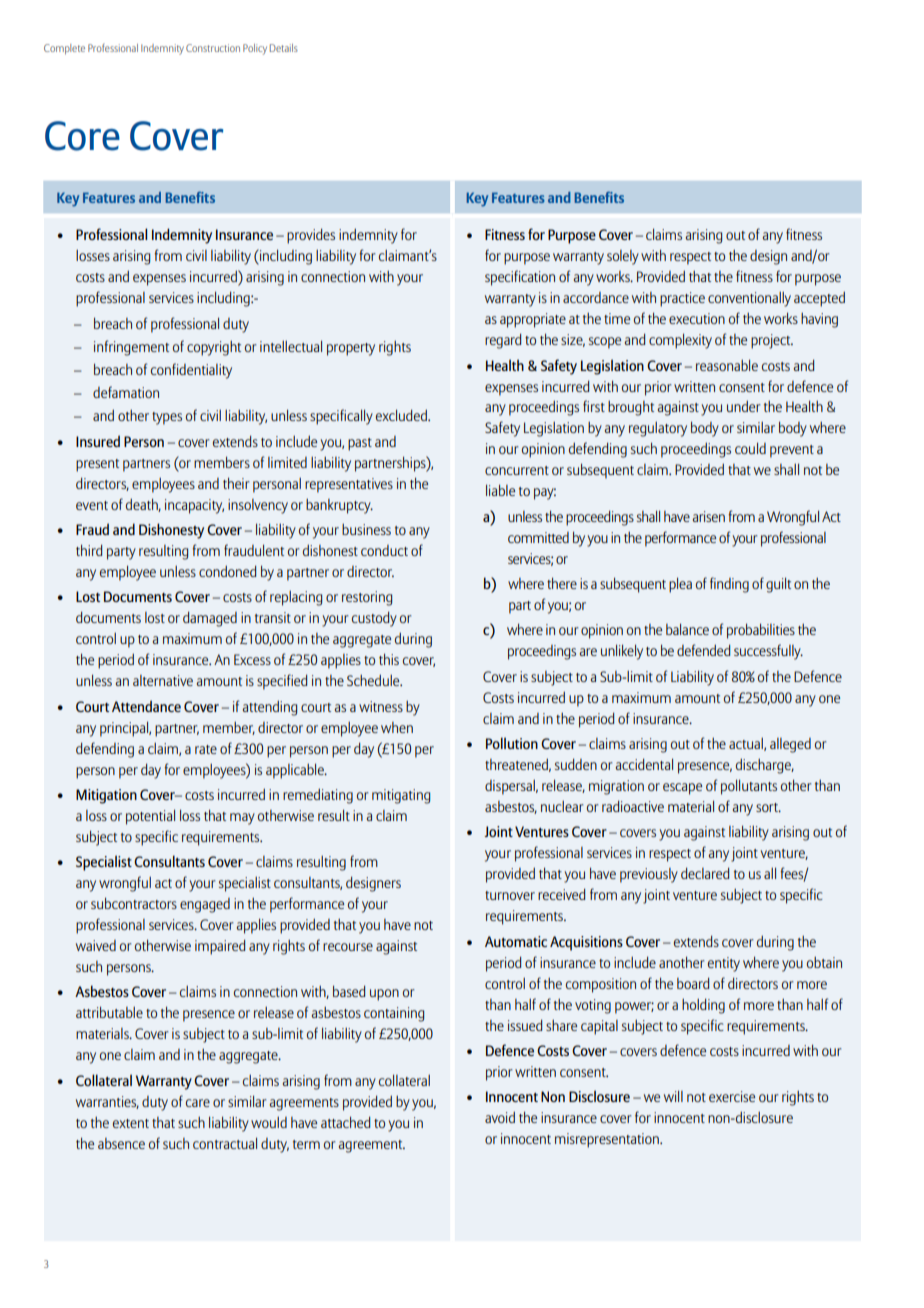  What do you see at coordinates (768, 652) in the image?
I see `successfully` at bounding box center [768, 652].
